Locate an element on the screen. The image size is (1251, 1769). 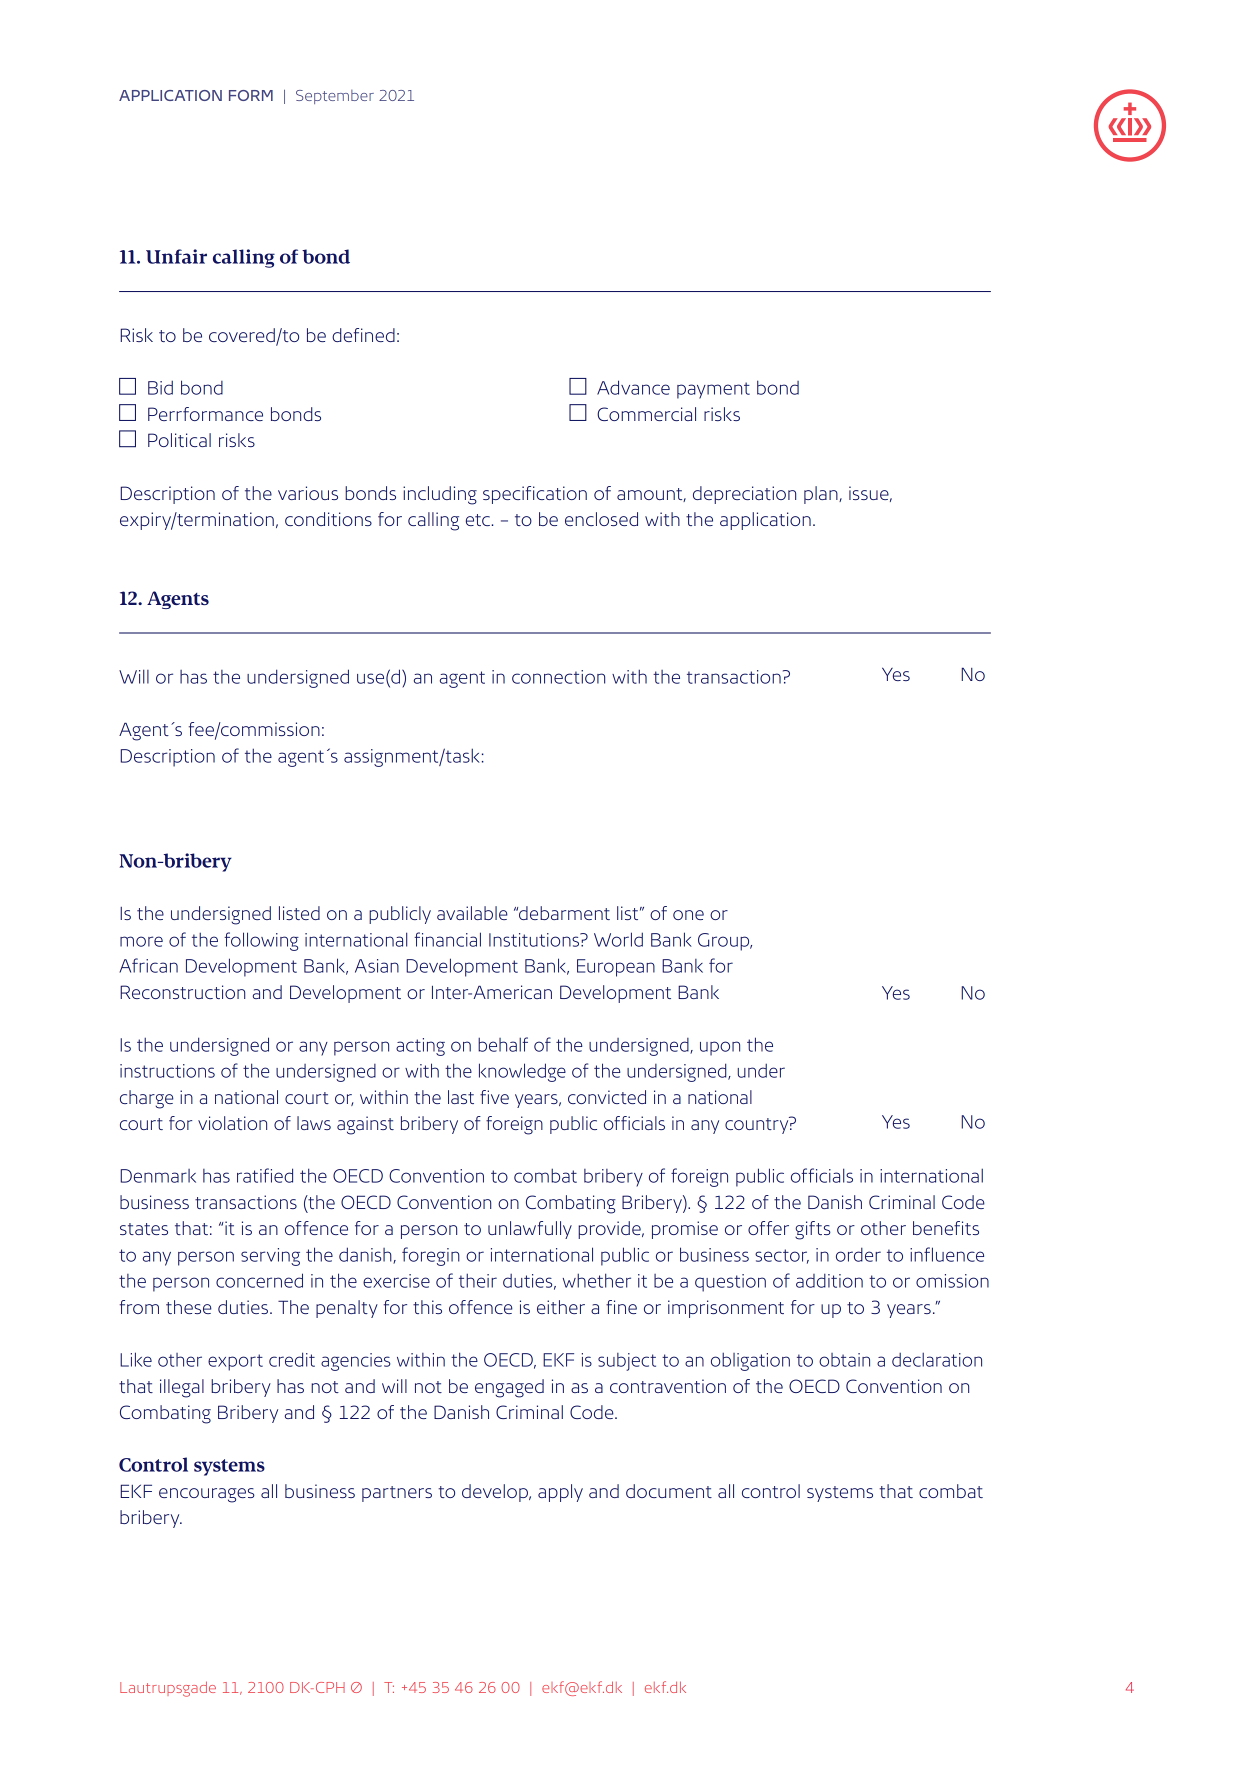
payment is located at coordinates (713, 390).
